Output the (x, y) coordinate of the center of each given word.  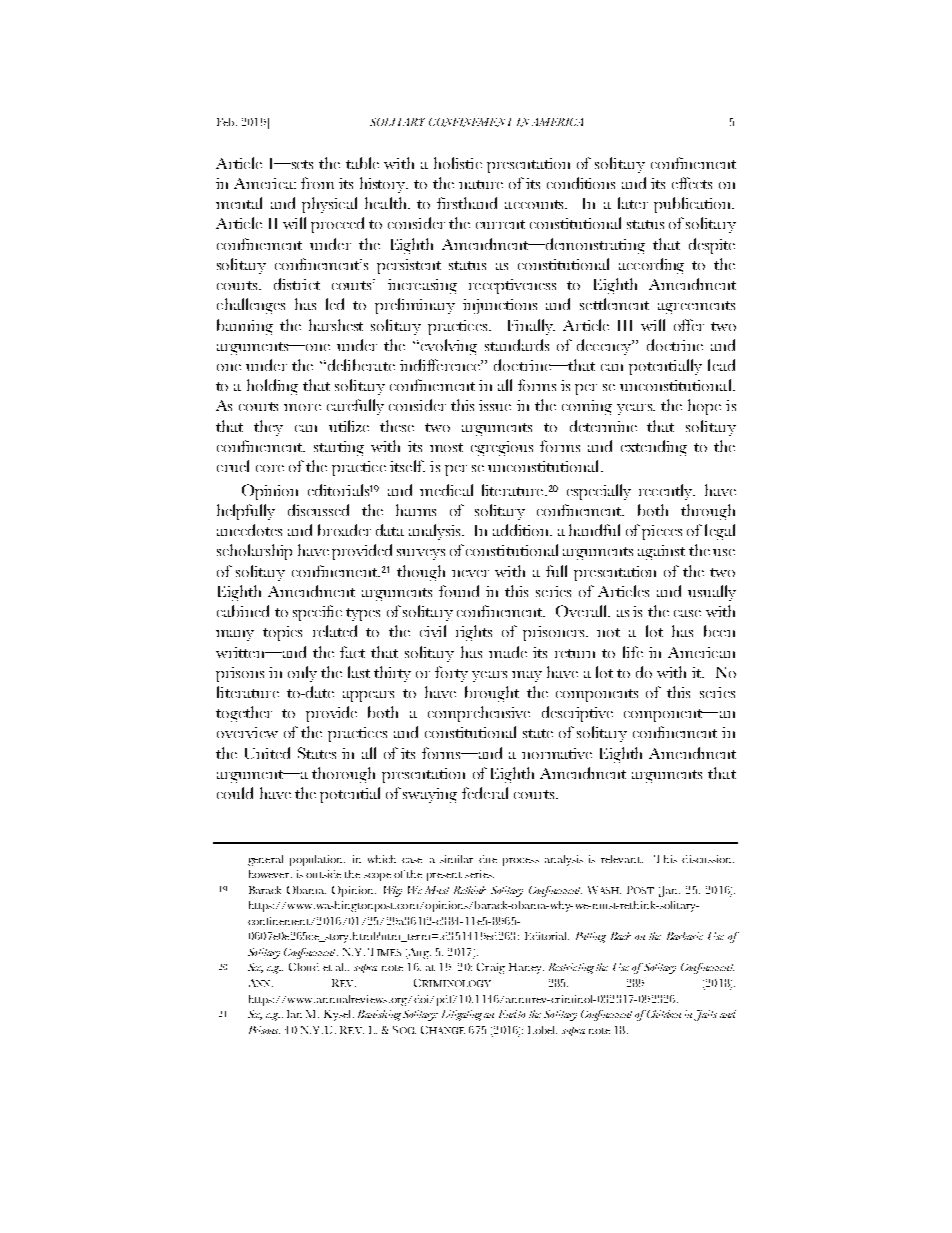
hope (704, 407)
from (317, 183)
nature (481, 184)
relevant (622, 859)
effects (692, 183)
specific (317, 613)
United (267, 753)
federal (485, 793)
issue (495, 405)
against (661, 552)
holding (272, 387)
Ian (294, 1014)
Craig (491, 968)
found (459, 591)
